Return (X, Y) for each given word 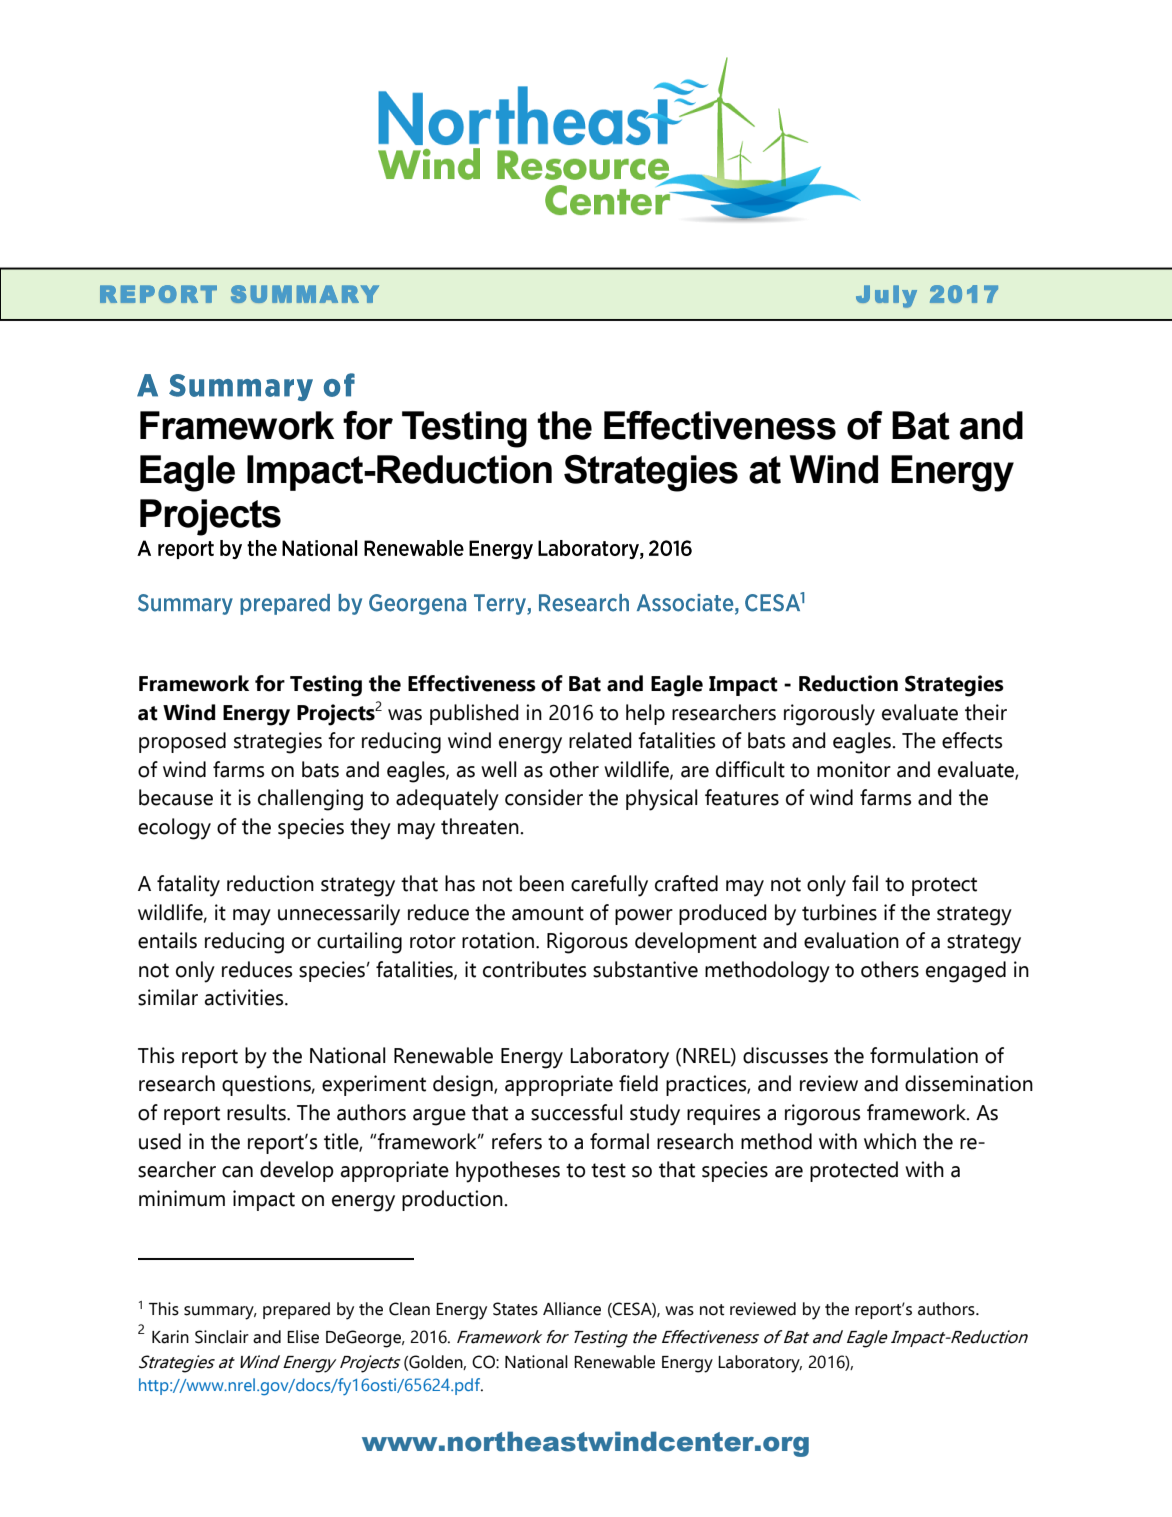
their (986, 712)
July (886, 296)
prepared (296, 1310)
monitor (854, 769)
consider (544, 797)
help (645, 714)
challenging (310, 800)
